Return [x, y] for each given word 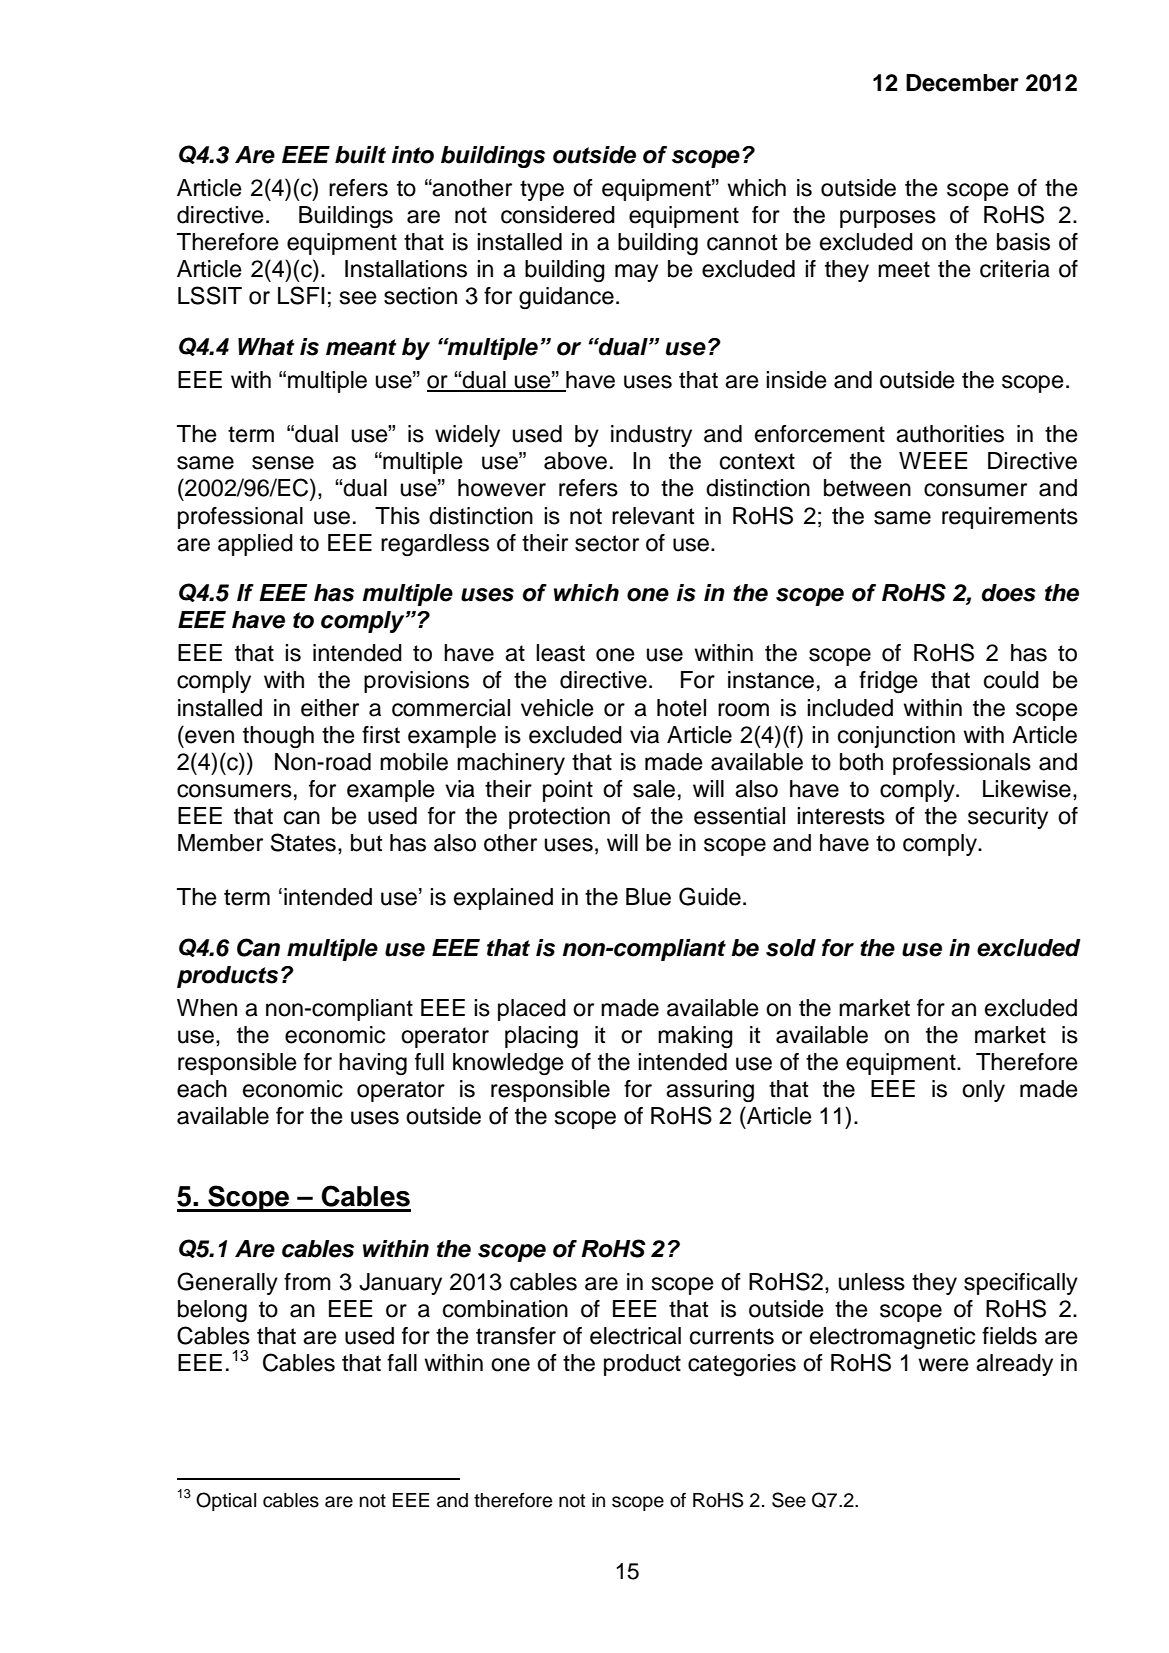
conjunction [896, 737]
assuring [710, 1091]
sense [283, 463]
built [360, 155]
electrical [635, 1336]
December [962, 83]
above [575, 461]
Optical [226, 1501]
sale [654, 789]
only [983, 1091]
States [303, 842]
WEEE [933, 460]
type [542, 190]
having [373, 1064]
